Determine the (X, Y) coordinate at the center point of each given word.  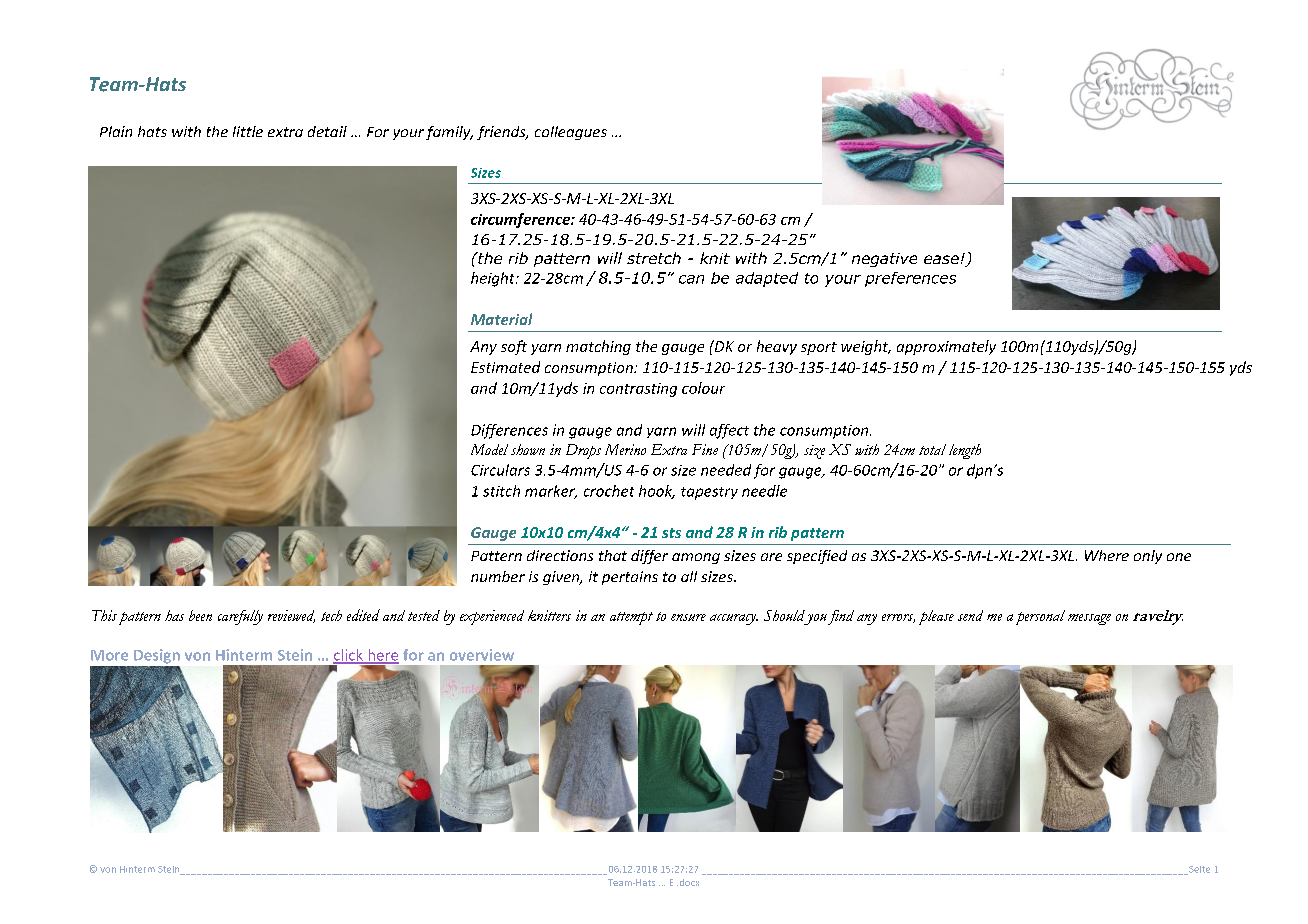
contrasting (638, 390)
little (248, 131)
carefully (240, 617)
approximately (946, 347)
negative (884, 260)
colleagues (571, 133)
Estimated (505, 367)
